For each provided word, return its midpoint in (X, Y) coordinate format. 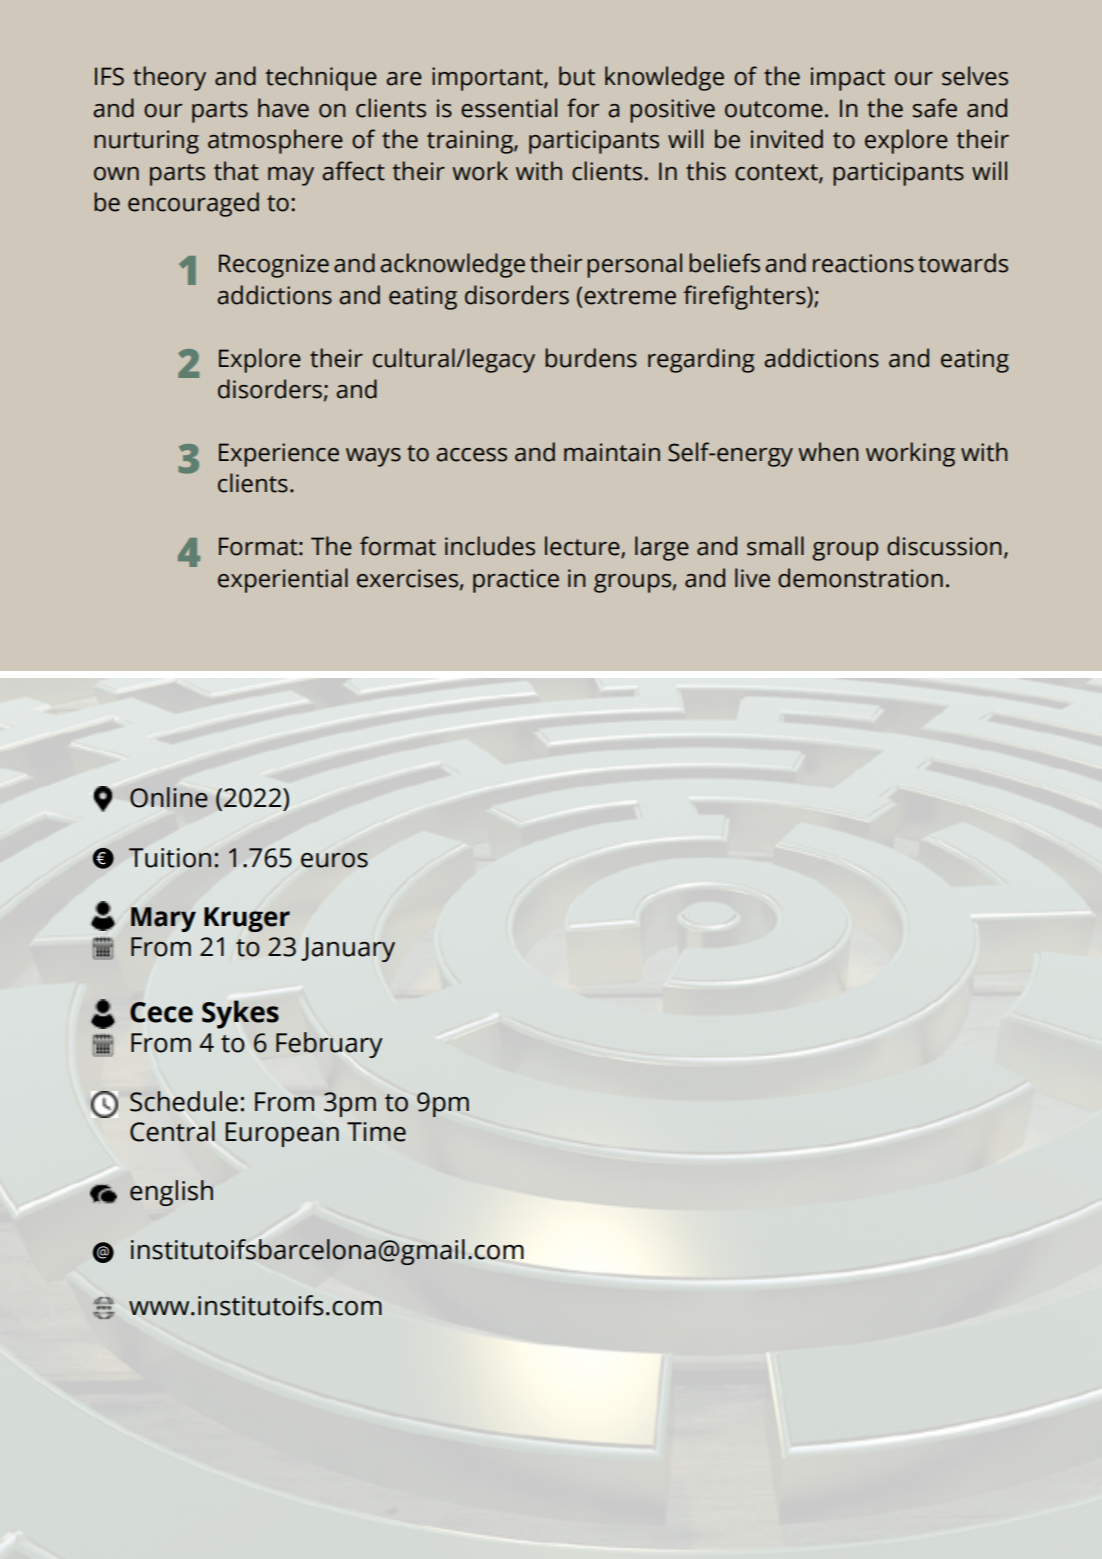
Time (376, 1132)
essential (509, 108)
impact (848, 79)
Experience (279, 455)
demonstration (860, 578)
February (329, 1045)
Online (169, 797)
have (283, 108)
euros (334, 860)
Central (172, 1131)
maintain (612, 452)
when (828, 452)
